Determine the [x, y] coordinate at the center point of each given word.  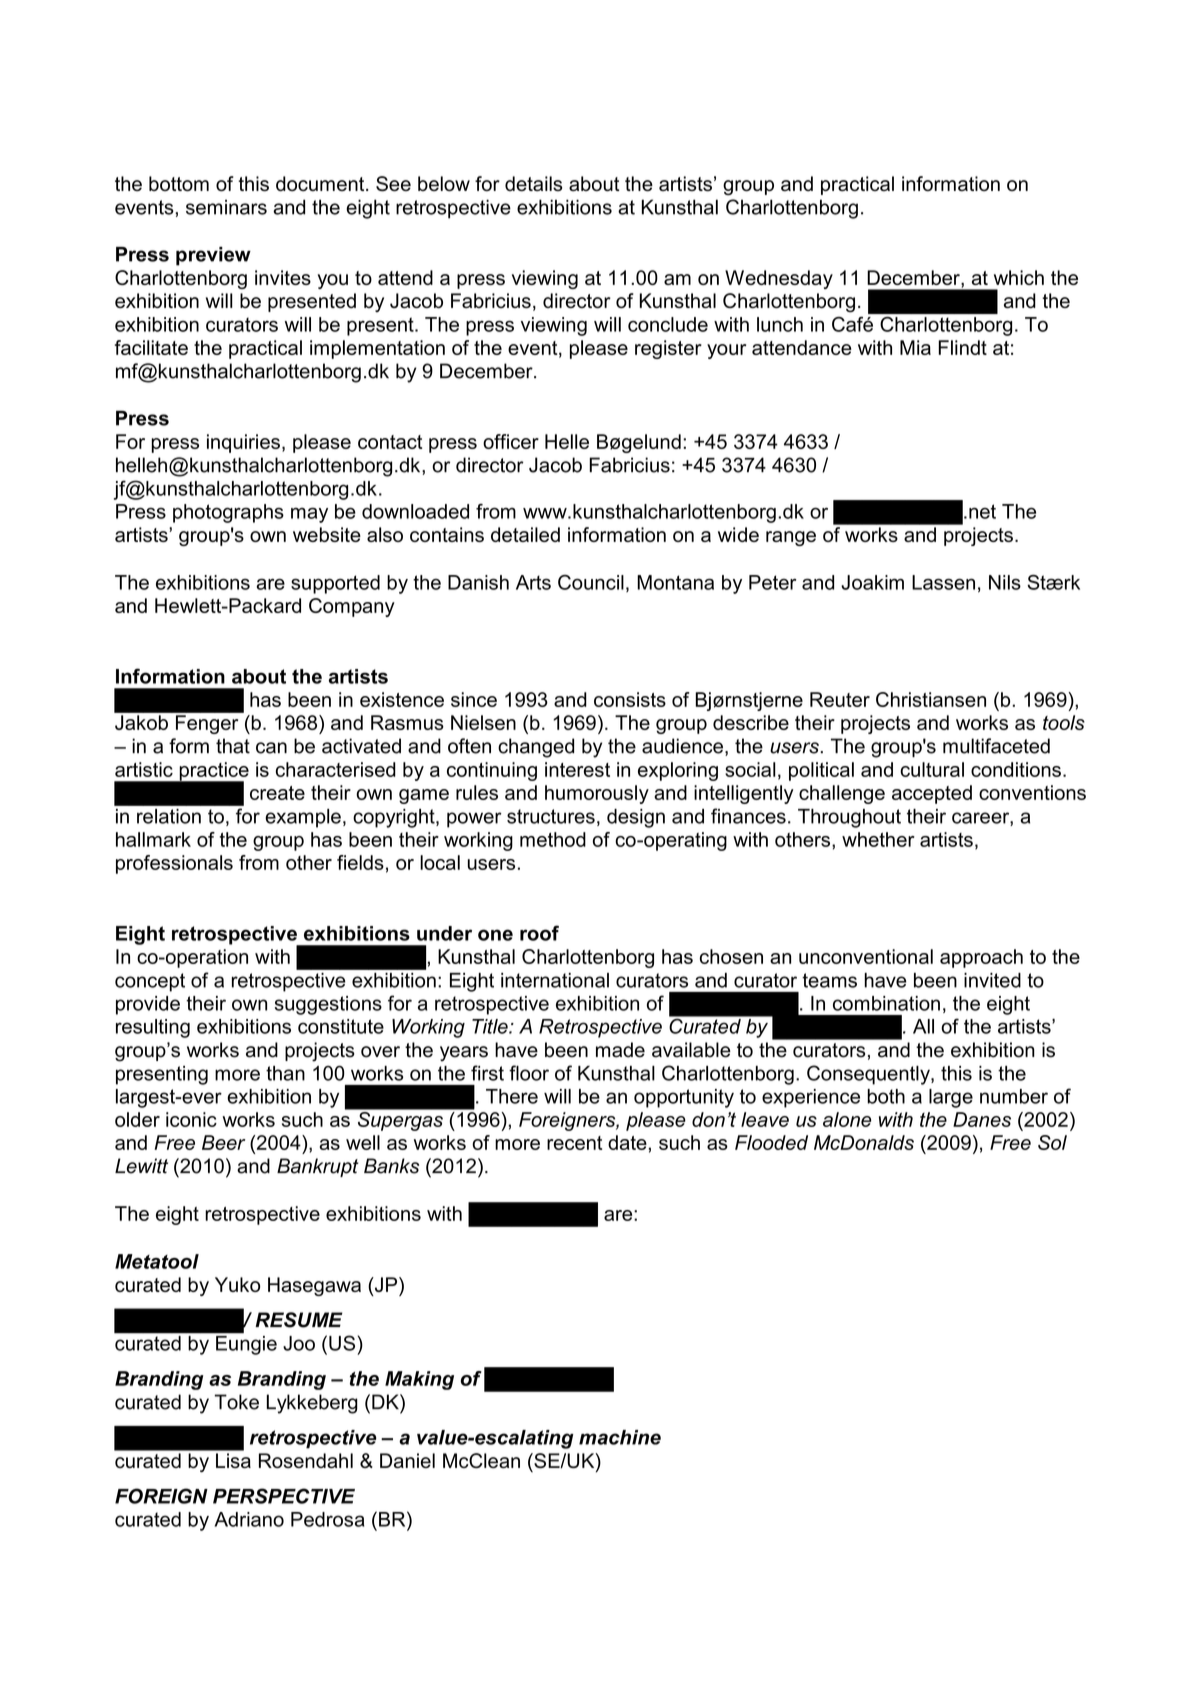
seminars [226, 207]
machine [620, 1437]
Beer [224, 1142]
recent [574, 1143]
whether [878, 839]
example [303, 818]
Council [591, 582]
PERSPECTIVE [284, 1496]
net [982, 511]
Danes [982, 1119]
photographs [228, 513]
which [1019, 277]
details [533, 183]
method [553, 839]
